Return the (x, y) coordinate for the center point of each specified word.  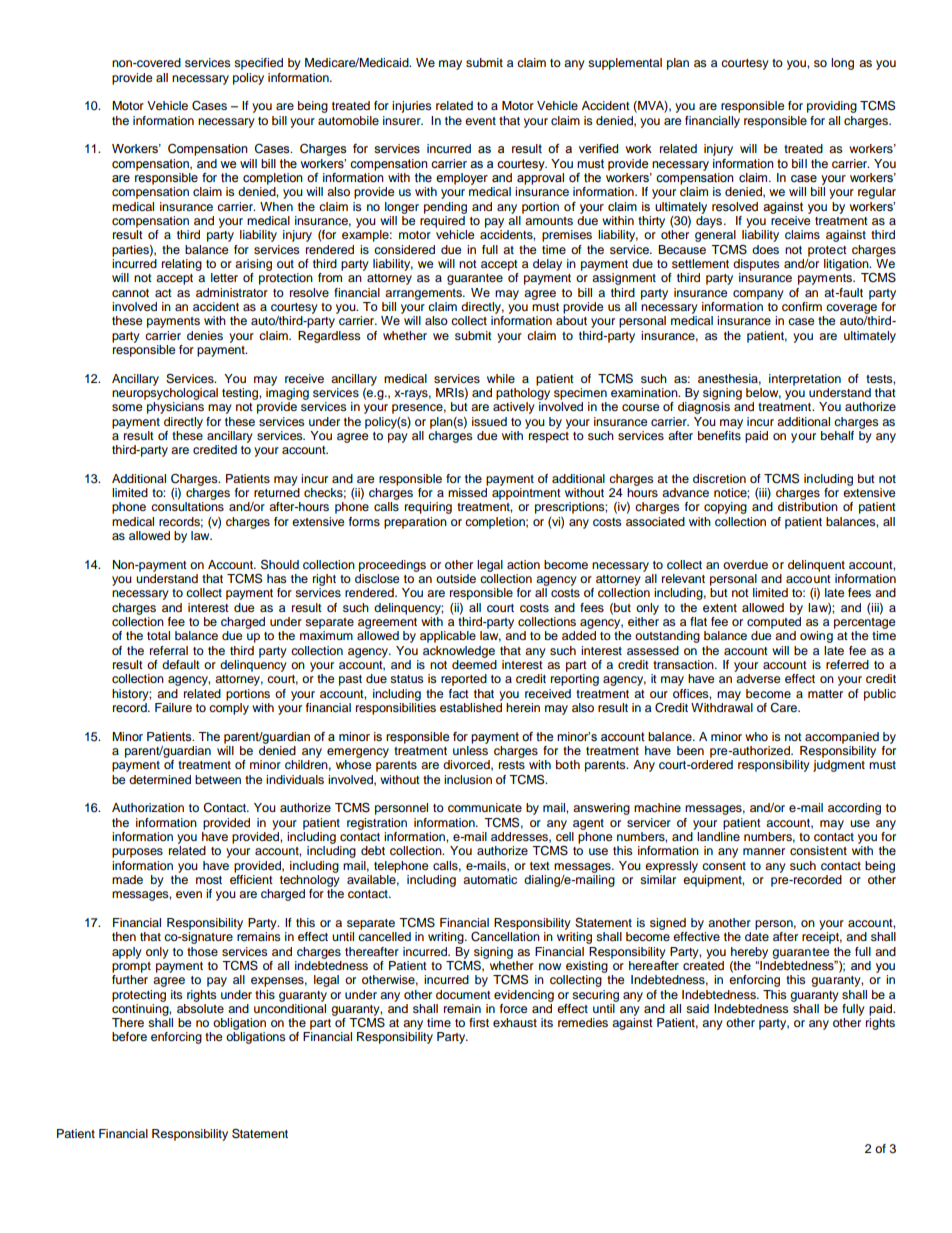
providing (832, 107)
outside (456, 578)
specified (258, 64)
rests (512, 765)
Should (280, 564)
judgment (839, 766)
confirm (802, 306)
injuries (412, 107)
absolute (200, 1007)
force (514, 1008)
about (571, 320)
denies (205, 335)
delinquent (816, 566)
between (218, 779)
